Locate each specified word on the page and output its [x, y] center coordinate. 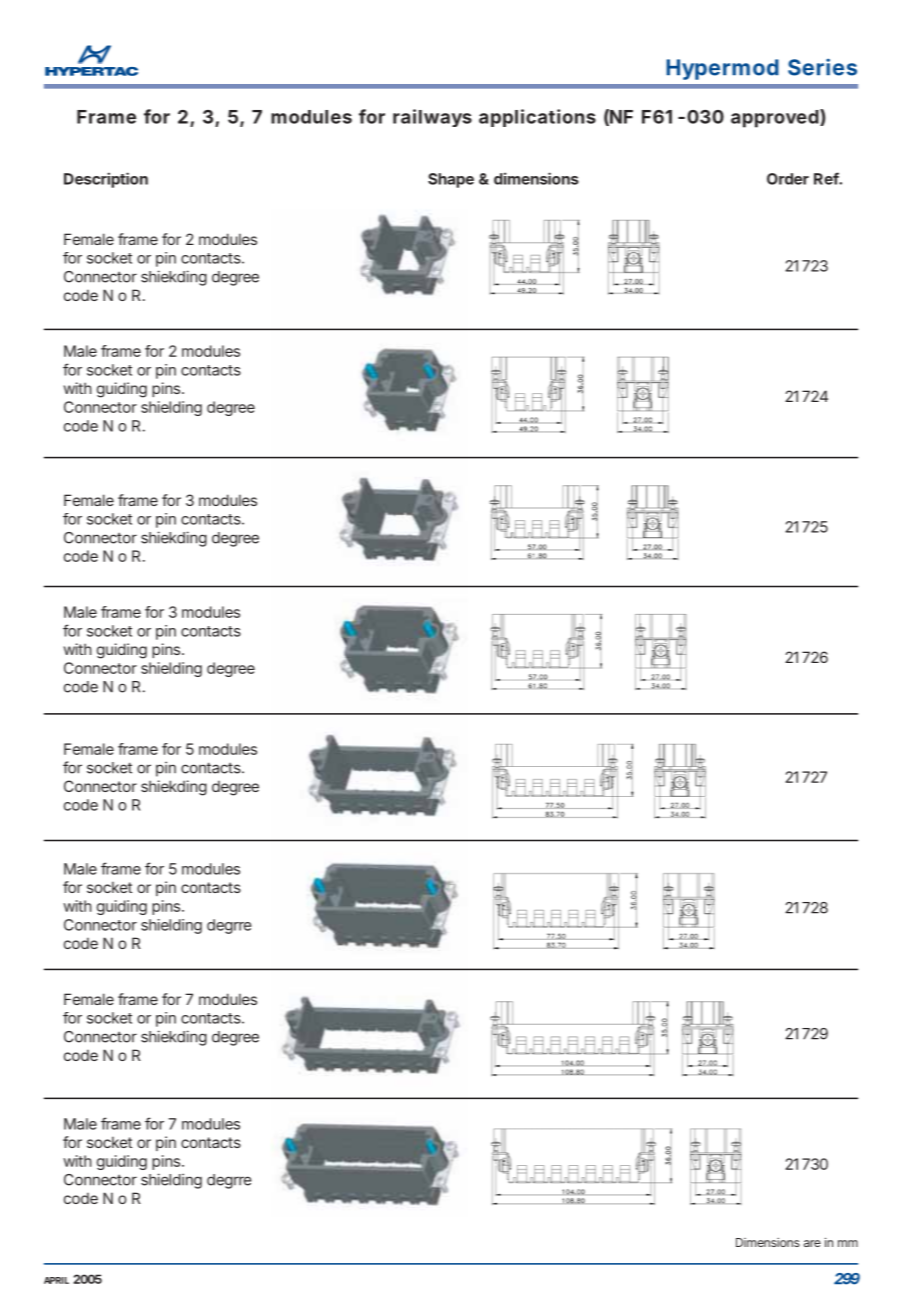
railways [432, 118]
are [812, 1243]
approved [775, 119]
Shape [451, 180]
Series [822, 67]
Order [788, 179]
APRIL [56, 1280]
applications [537, 118]
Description [106, 180]
